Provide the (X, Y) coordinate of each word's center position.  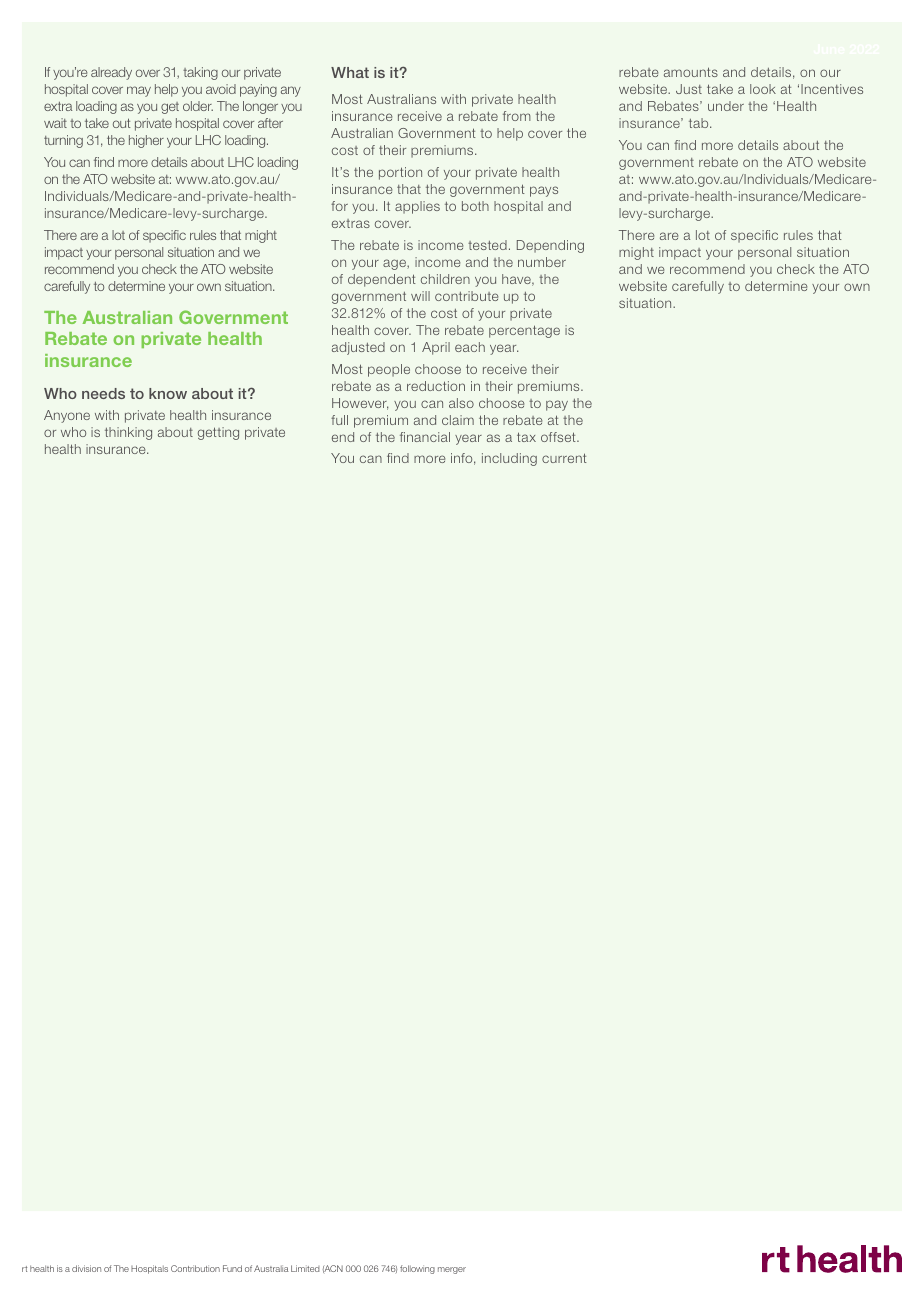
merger (452, 1270)
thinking (128, 433)
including (509, 459)
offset (559, 437)
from (517, 116)
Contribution (195, 1268)
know (168, 393)
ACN (333, 1269)
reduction (436, 386)
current (564, 458)
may (139, 91)
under (726, 106)
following (417, 1269)
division (86, 1268)
